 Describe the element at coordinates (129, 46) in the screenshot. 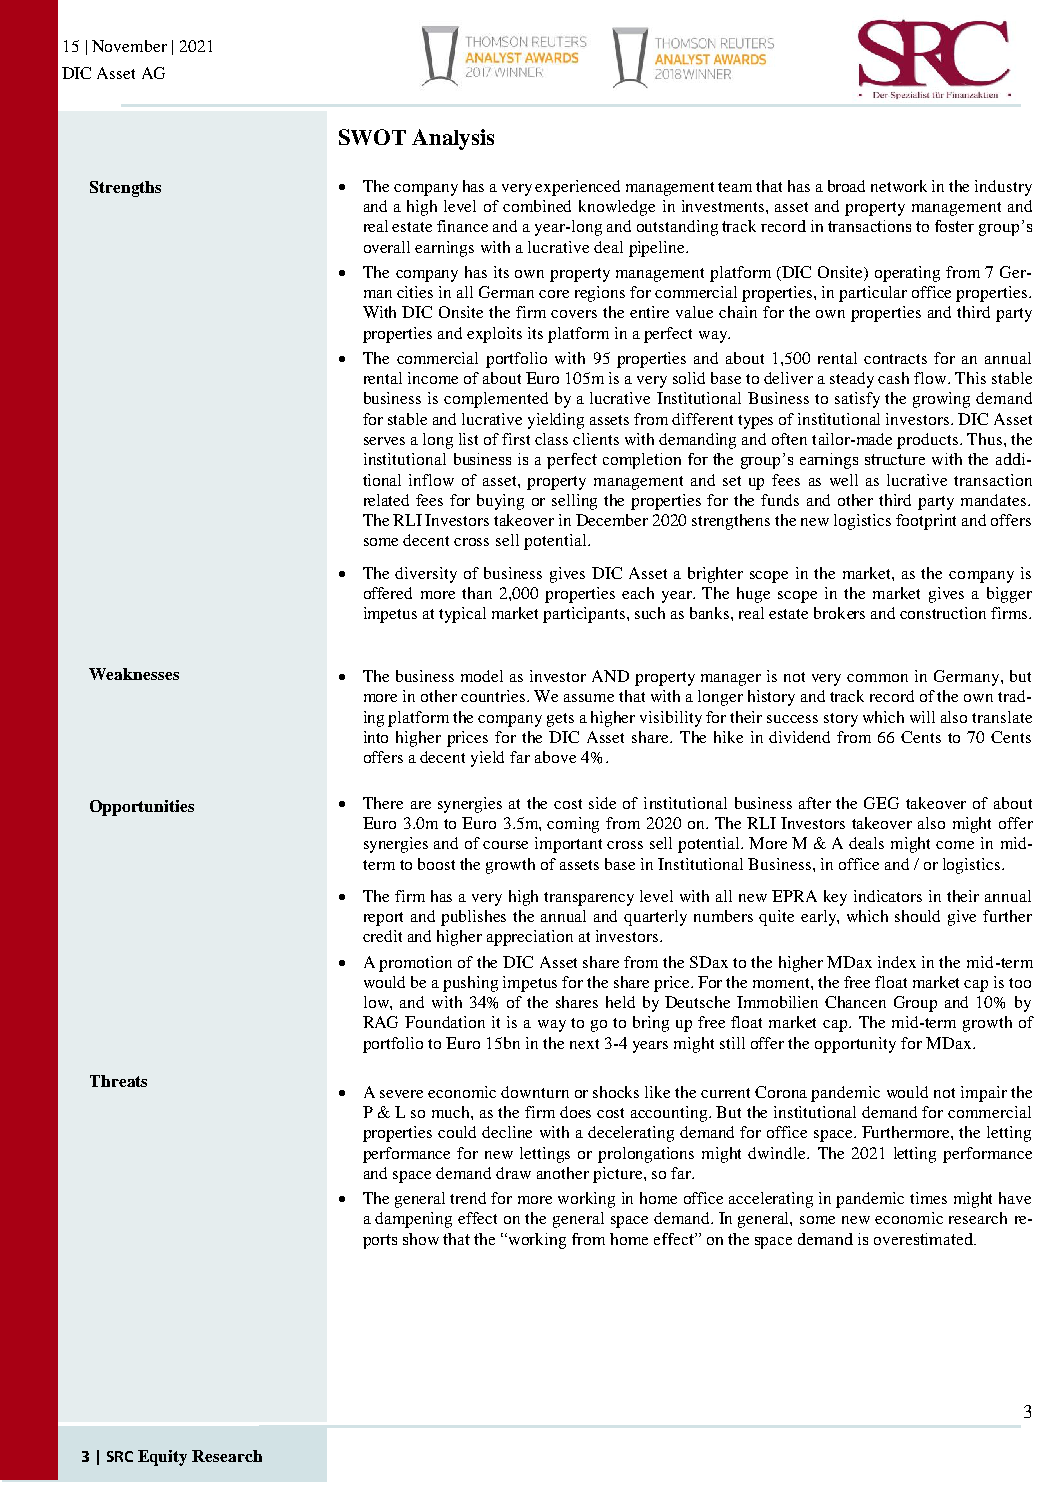

I see `November` at that location.
